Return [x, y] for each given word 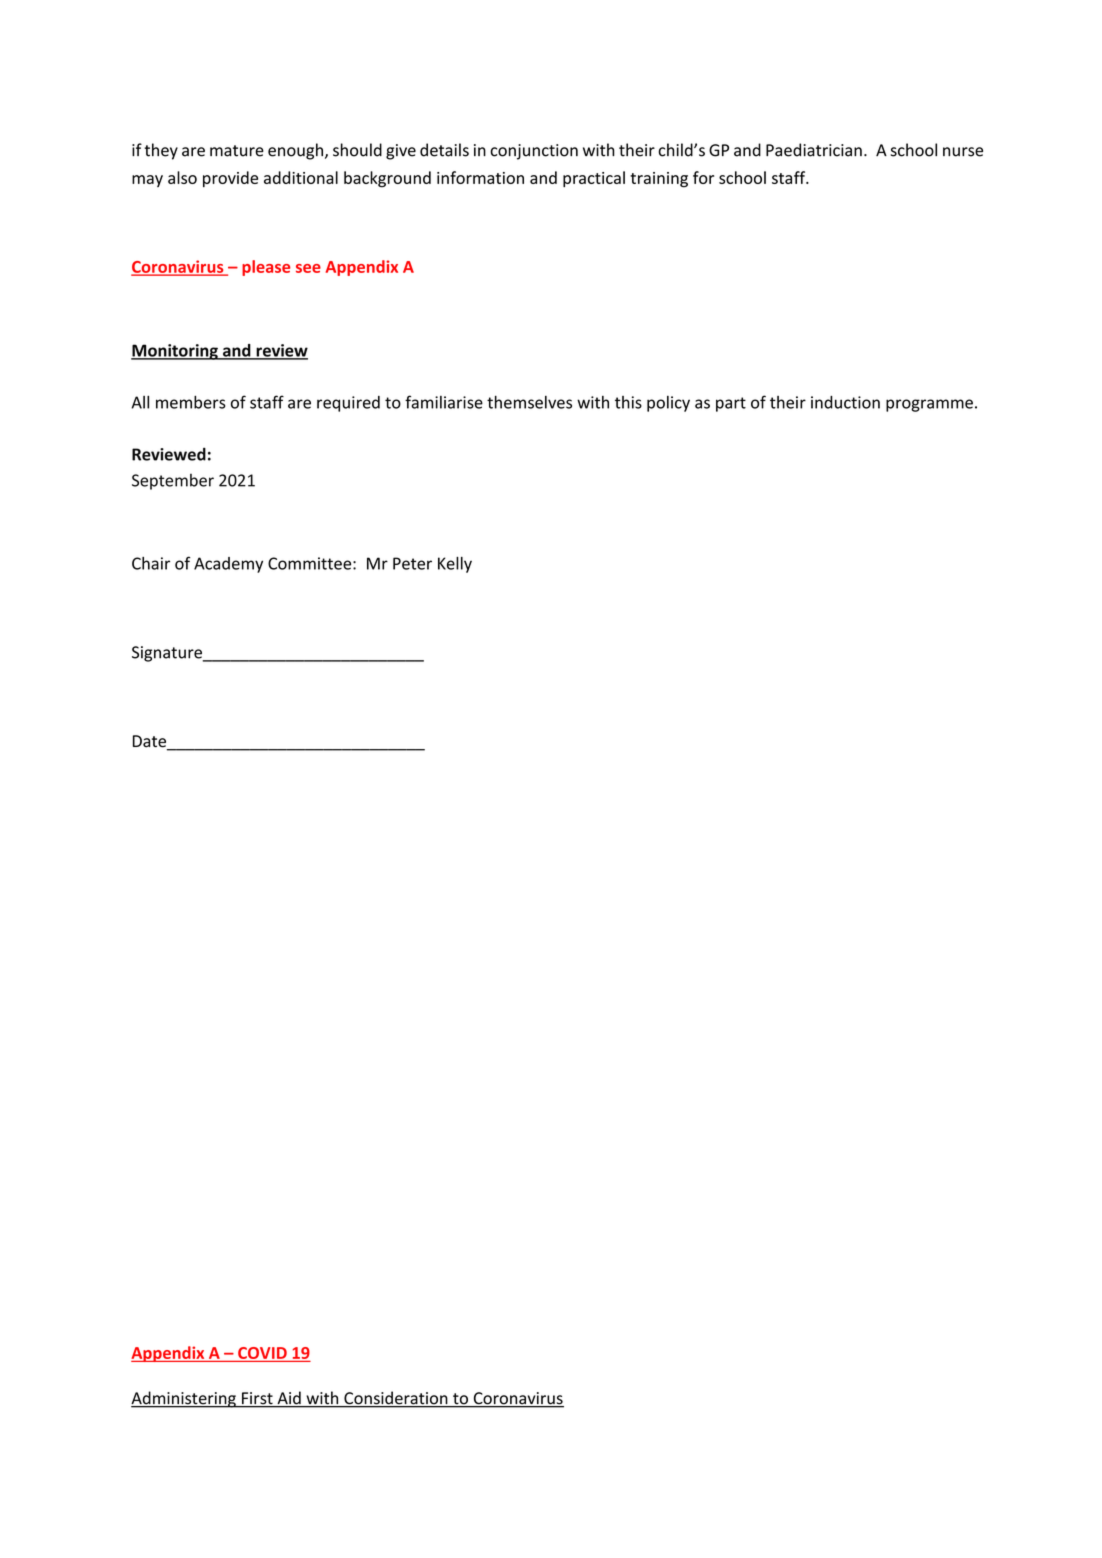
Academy [228, 565]
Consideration [396, 1399]
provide [230, 179]
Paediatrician [814, 150]
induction [845, 402]
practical [594, 179]
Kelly [455, 565]
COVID [262, 1353]
